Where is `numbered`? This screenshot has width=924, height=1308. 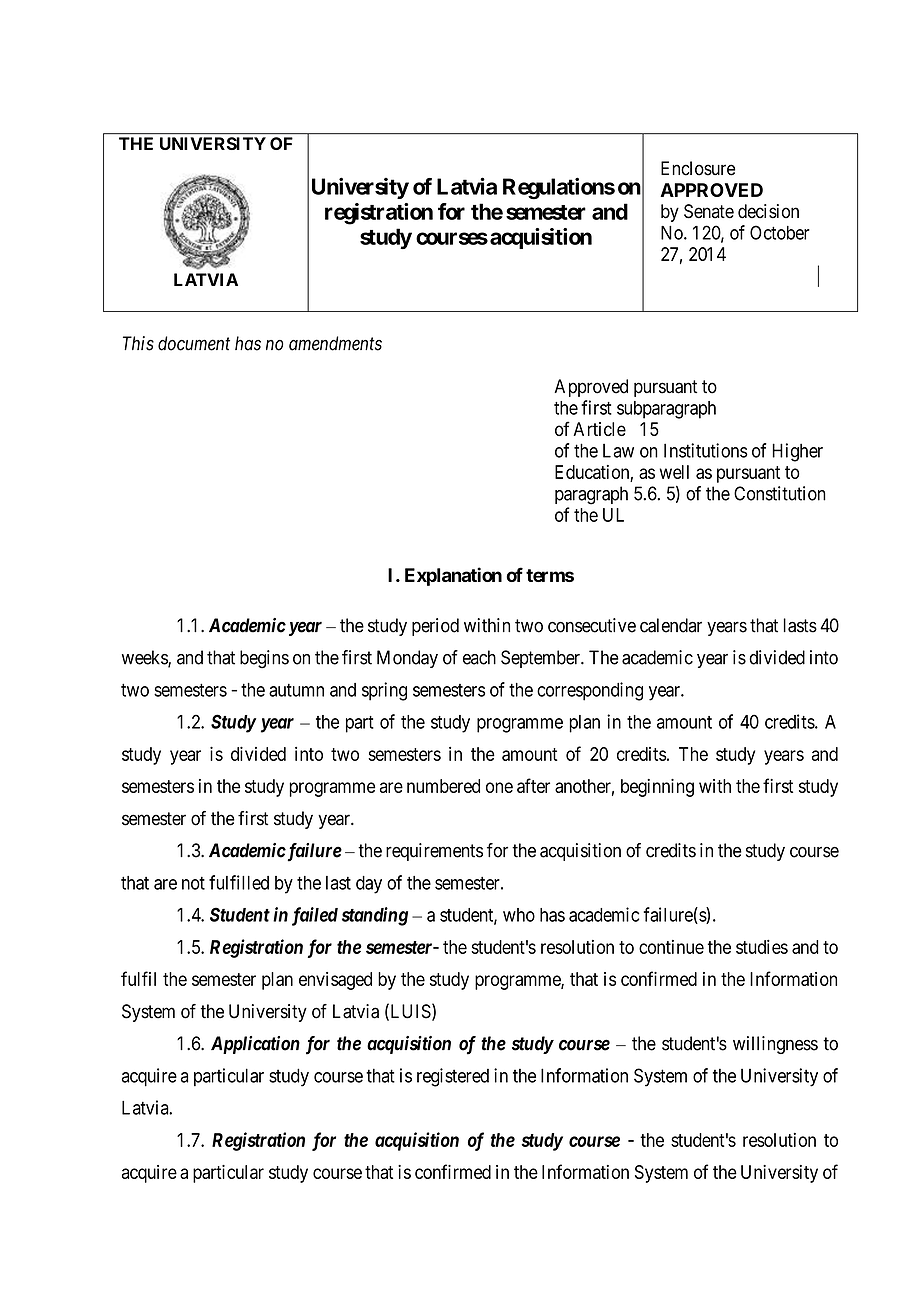 numbered is located at coordinates (443, 786).
